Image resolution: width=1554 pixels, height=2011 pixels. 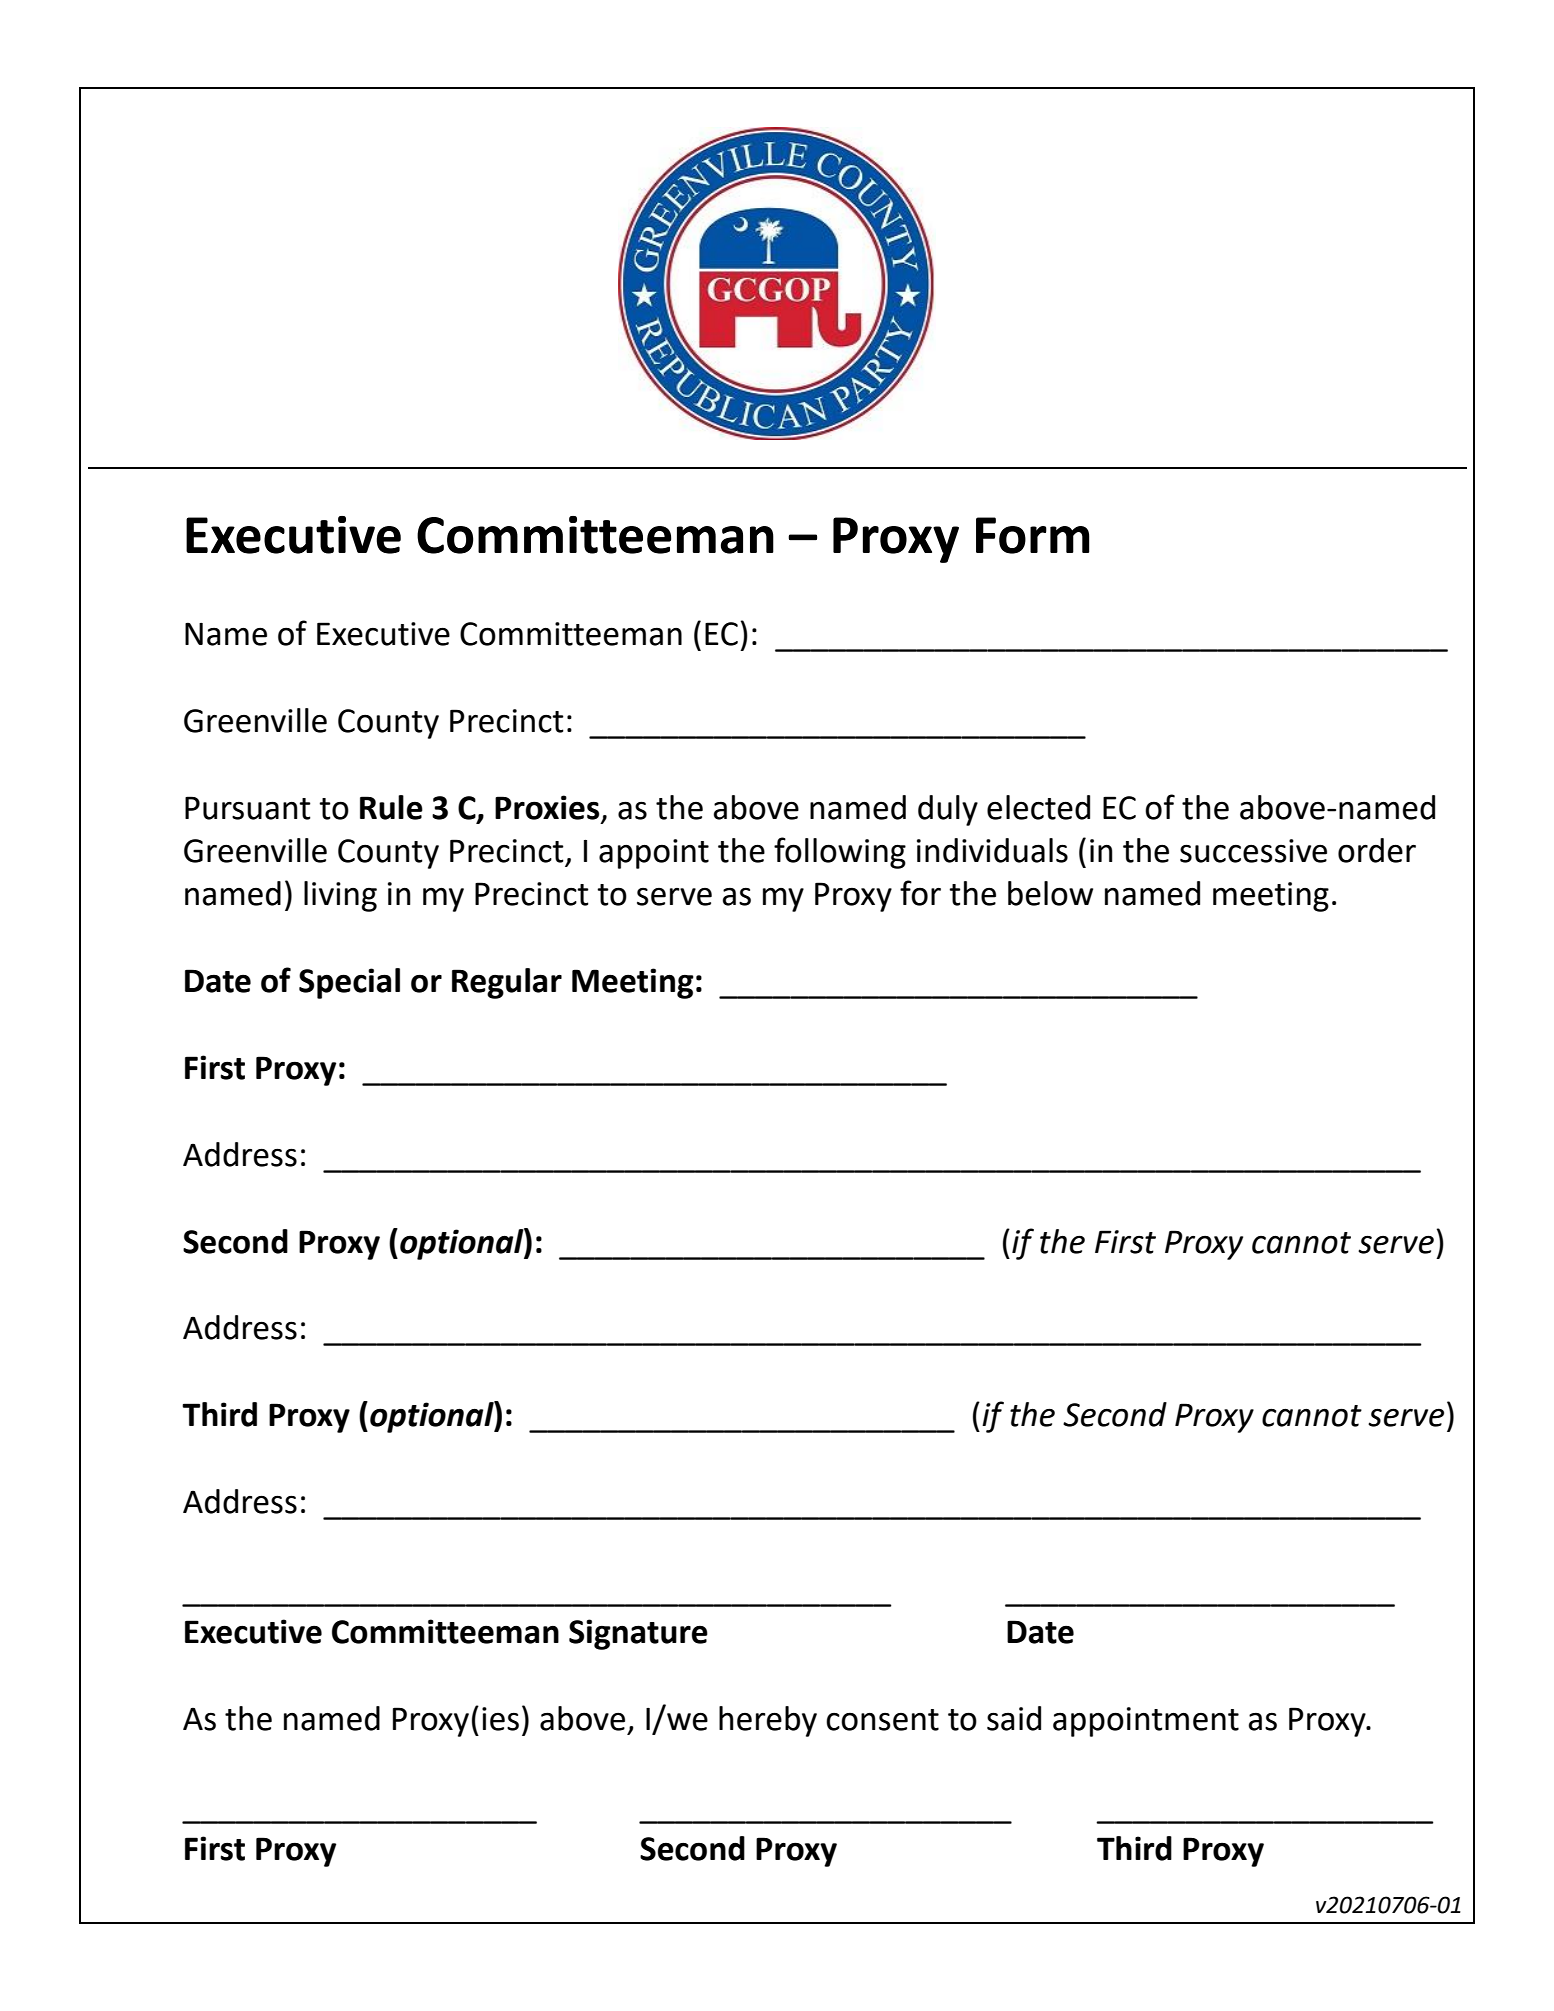 What do you see at coordinates (391, 807) in the screenshot?
I see `Rule` at bounding box center [391, 807].
